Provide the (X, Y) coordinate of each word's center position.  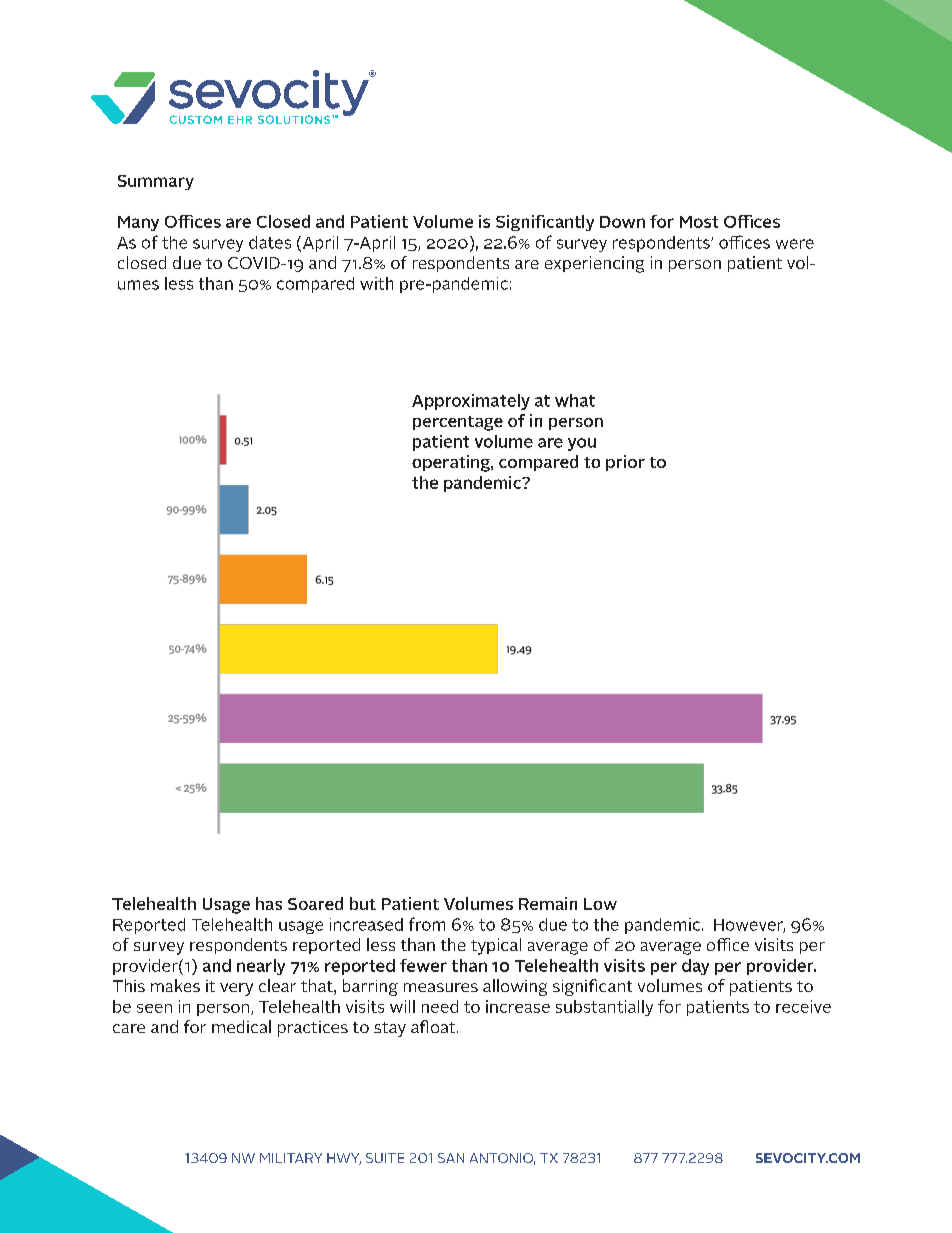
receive (803, 1006)
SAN (451, 1158)
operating (452, 463)
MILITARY (291, 1158)
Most (699, 222)
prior (625, 463)
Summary (156, 182)
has (269, 903)
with (376, 283)
